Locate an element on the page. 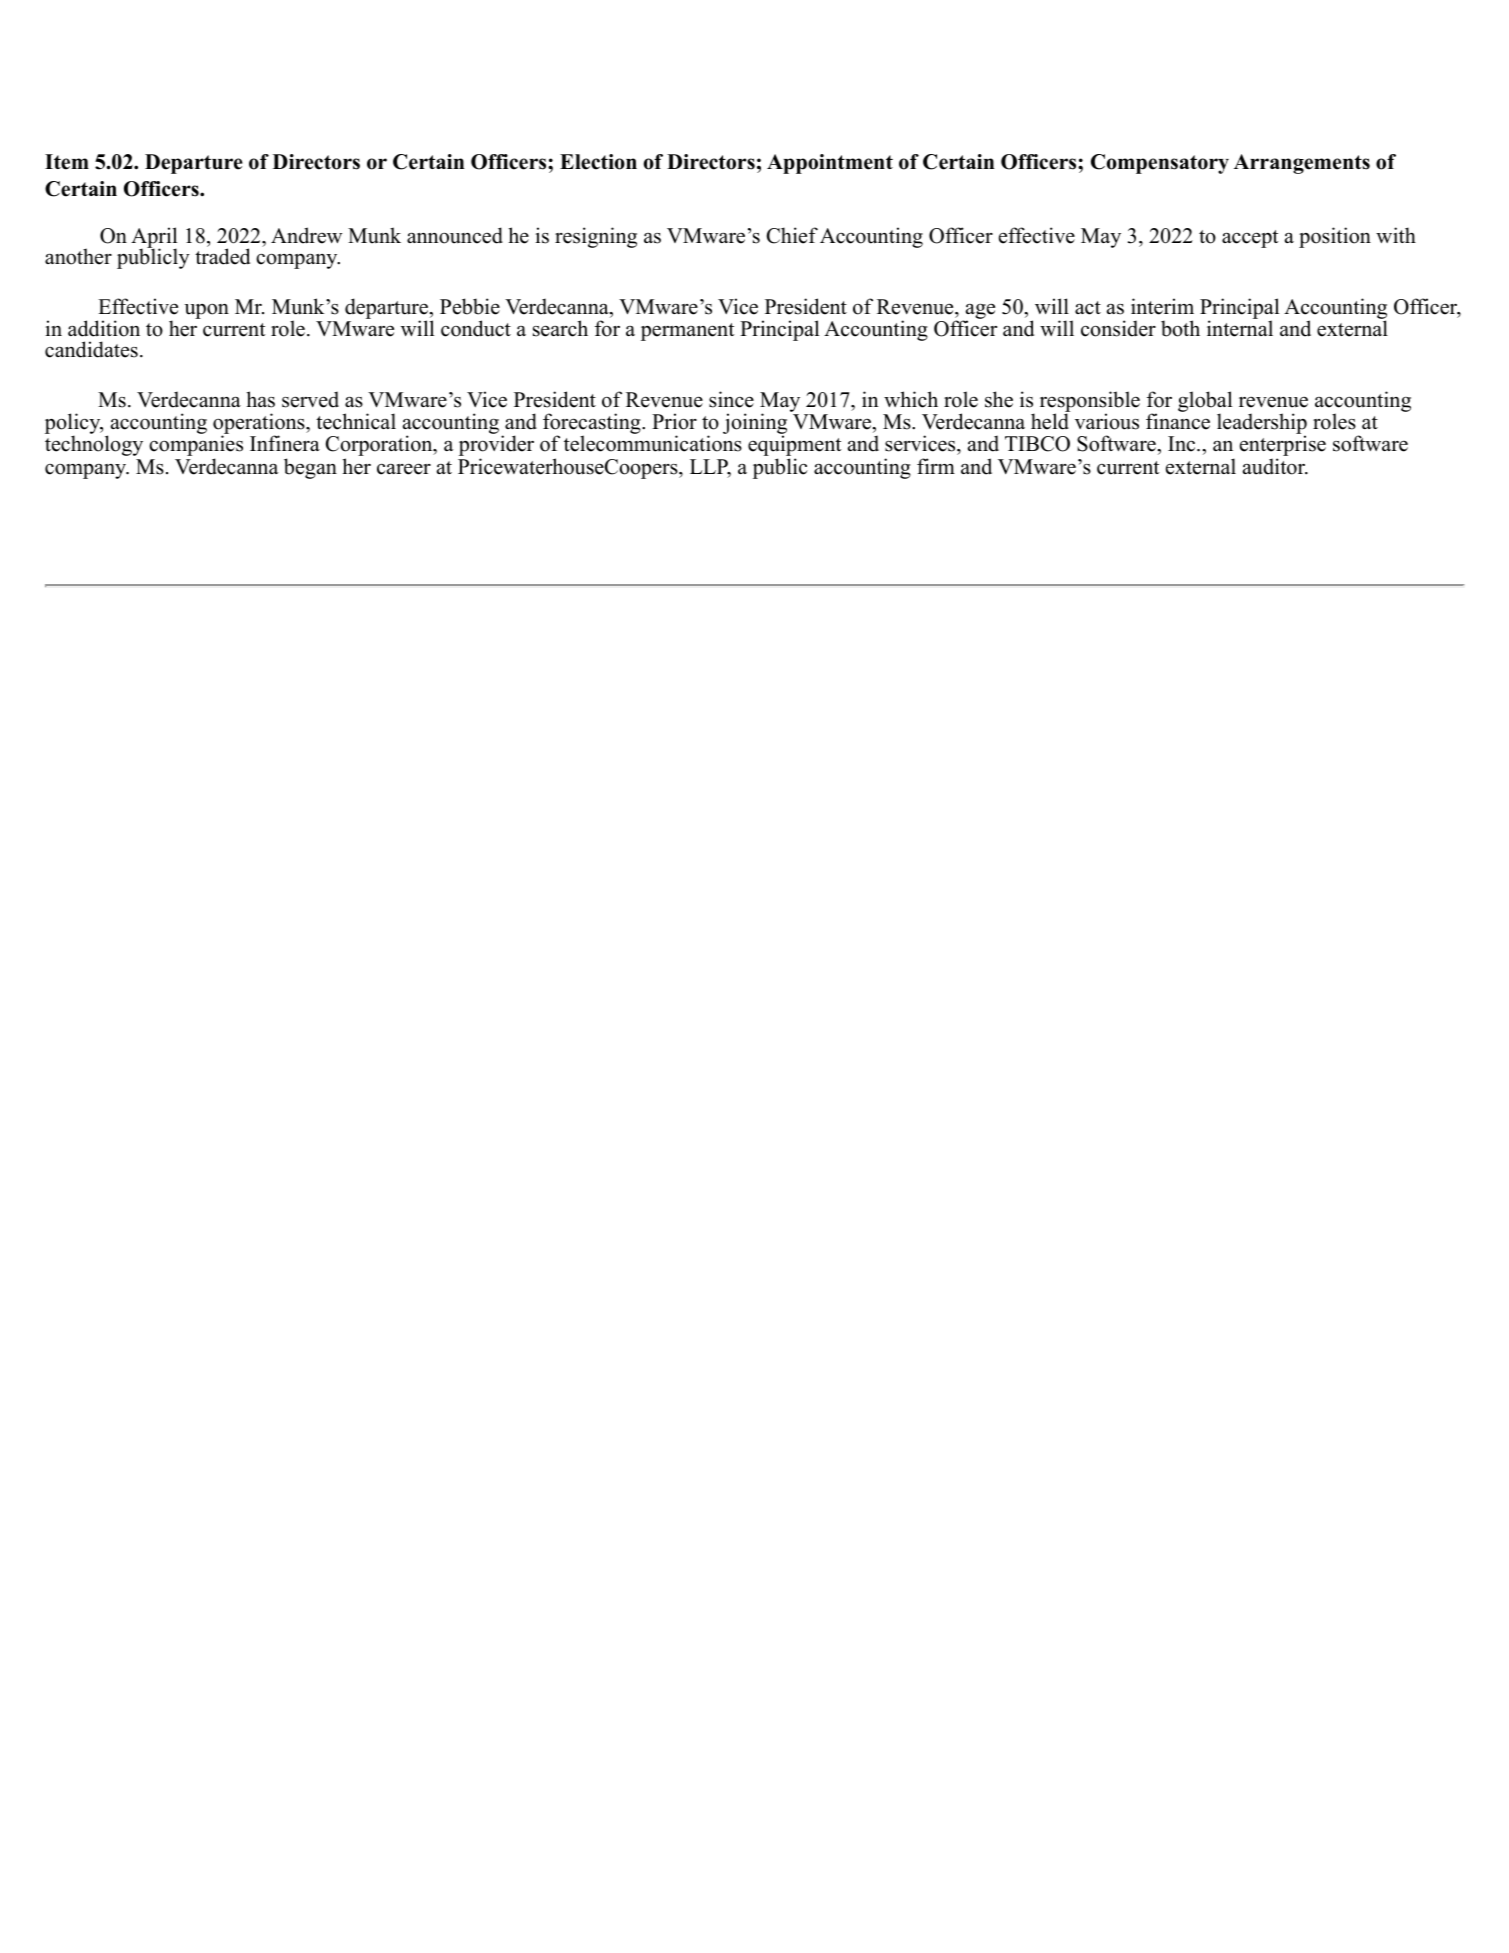 The image size is (1509, 1953). accept is located at coordinates (1250, 239).
